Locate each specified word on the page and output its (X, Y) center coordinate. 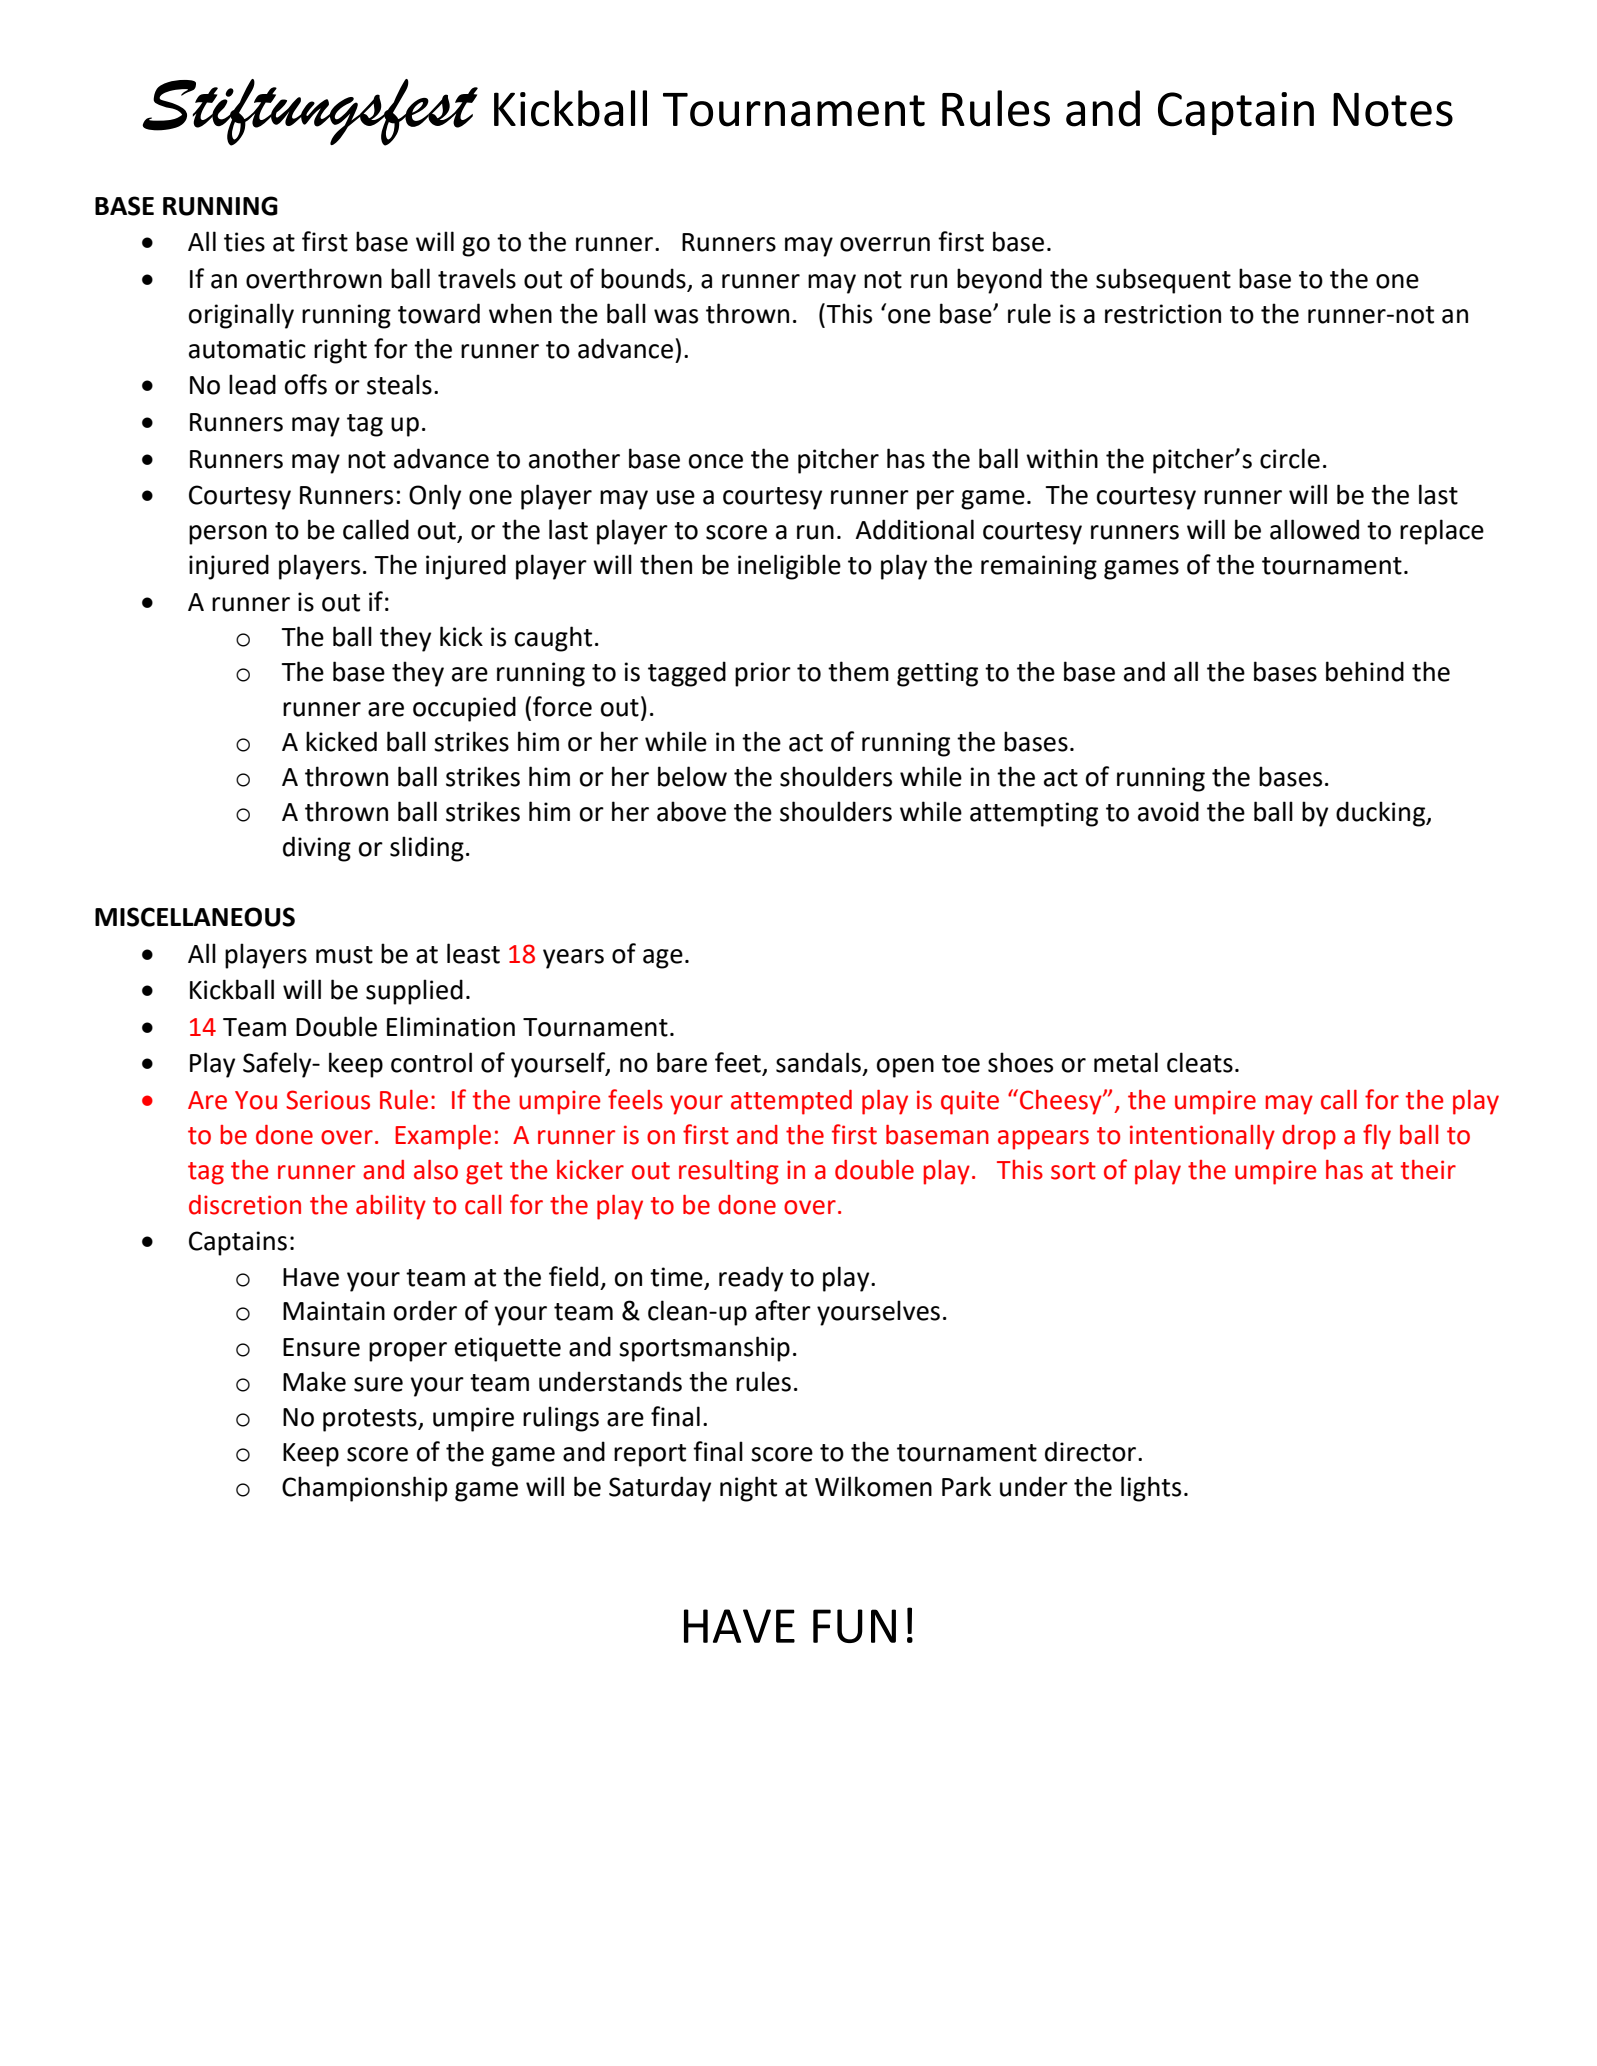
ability (391, 1207)
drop (1309, 1137)
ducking (1382, 814)
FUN (854, 1626)
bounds (644, 279)
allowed (1314, 529)
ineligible (789, 567)
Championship (364, 1489)
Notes (1393, 110)
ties (244, 242)
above (691, 811)
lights (1151, 1489)
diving (317, 849)
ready (751, 1279)
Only (435, 497)
